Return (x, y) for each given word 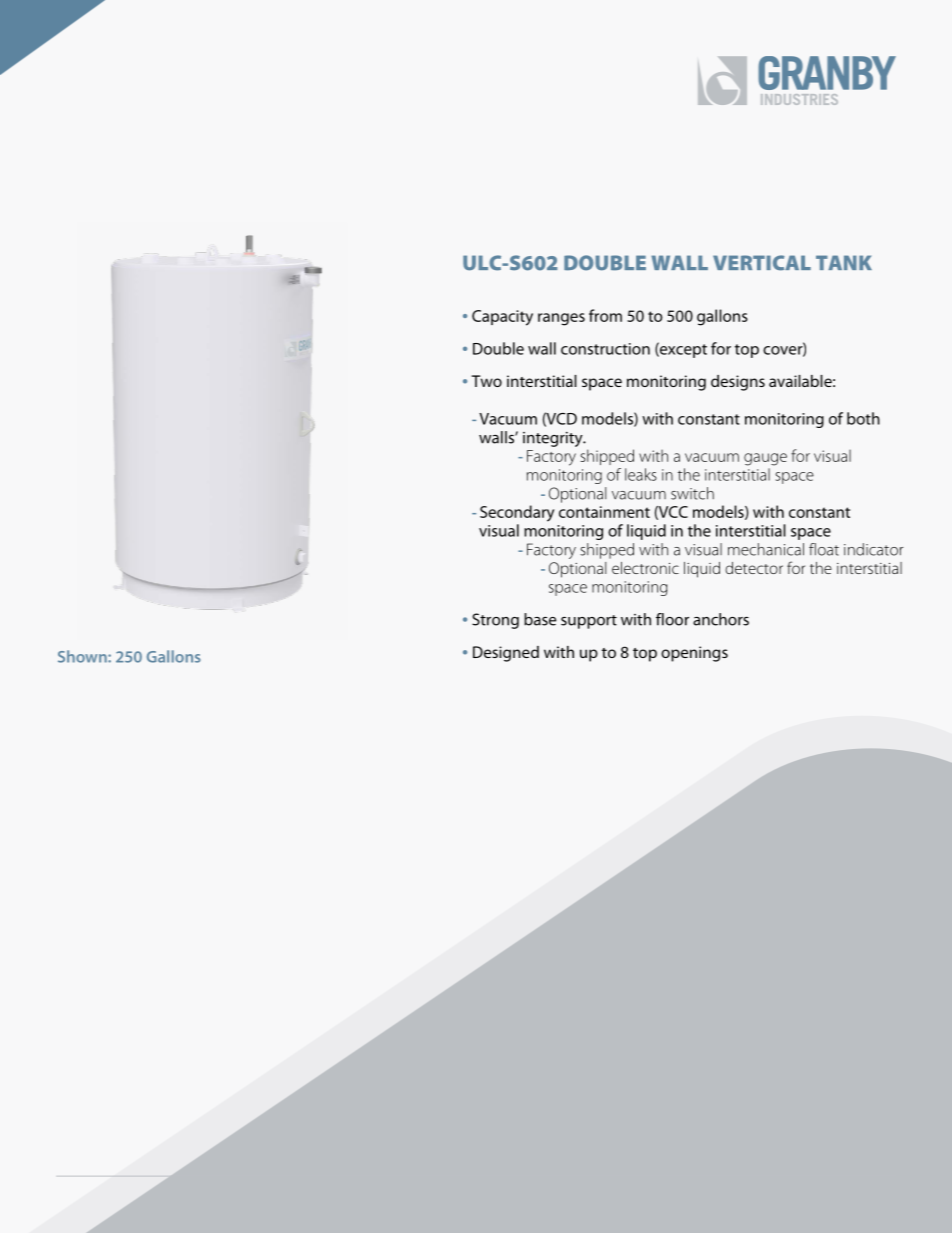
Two (487, 381)
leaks (641, 474)
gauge (765, 459)
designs (738, 383)
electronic (645, 568)
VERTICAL (762, 263)
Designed (506, 654)
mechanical (766, 549)
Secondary (517, 513)
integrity (554, 439)
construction (605, 349)
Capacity (502, 318)
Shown (83, 656)
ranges (561, 319)
